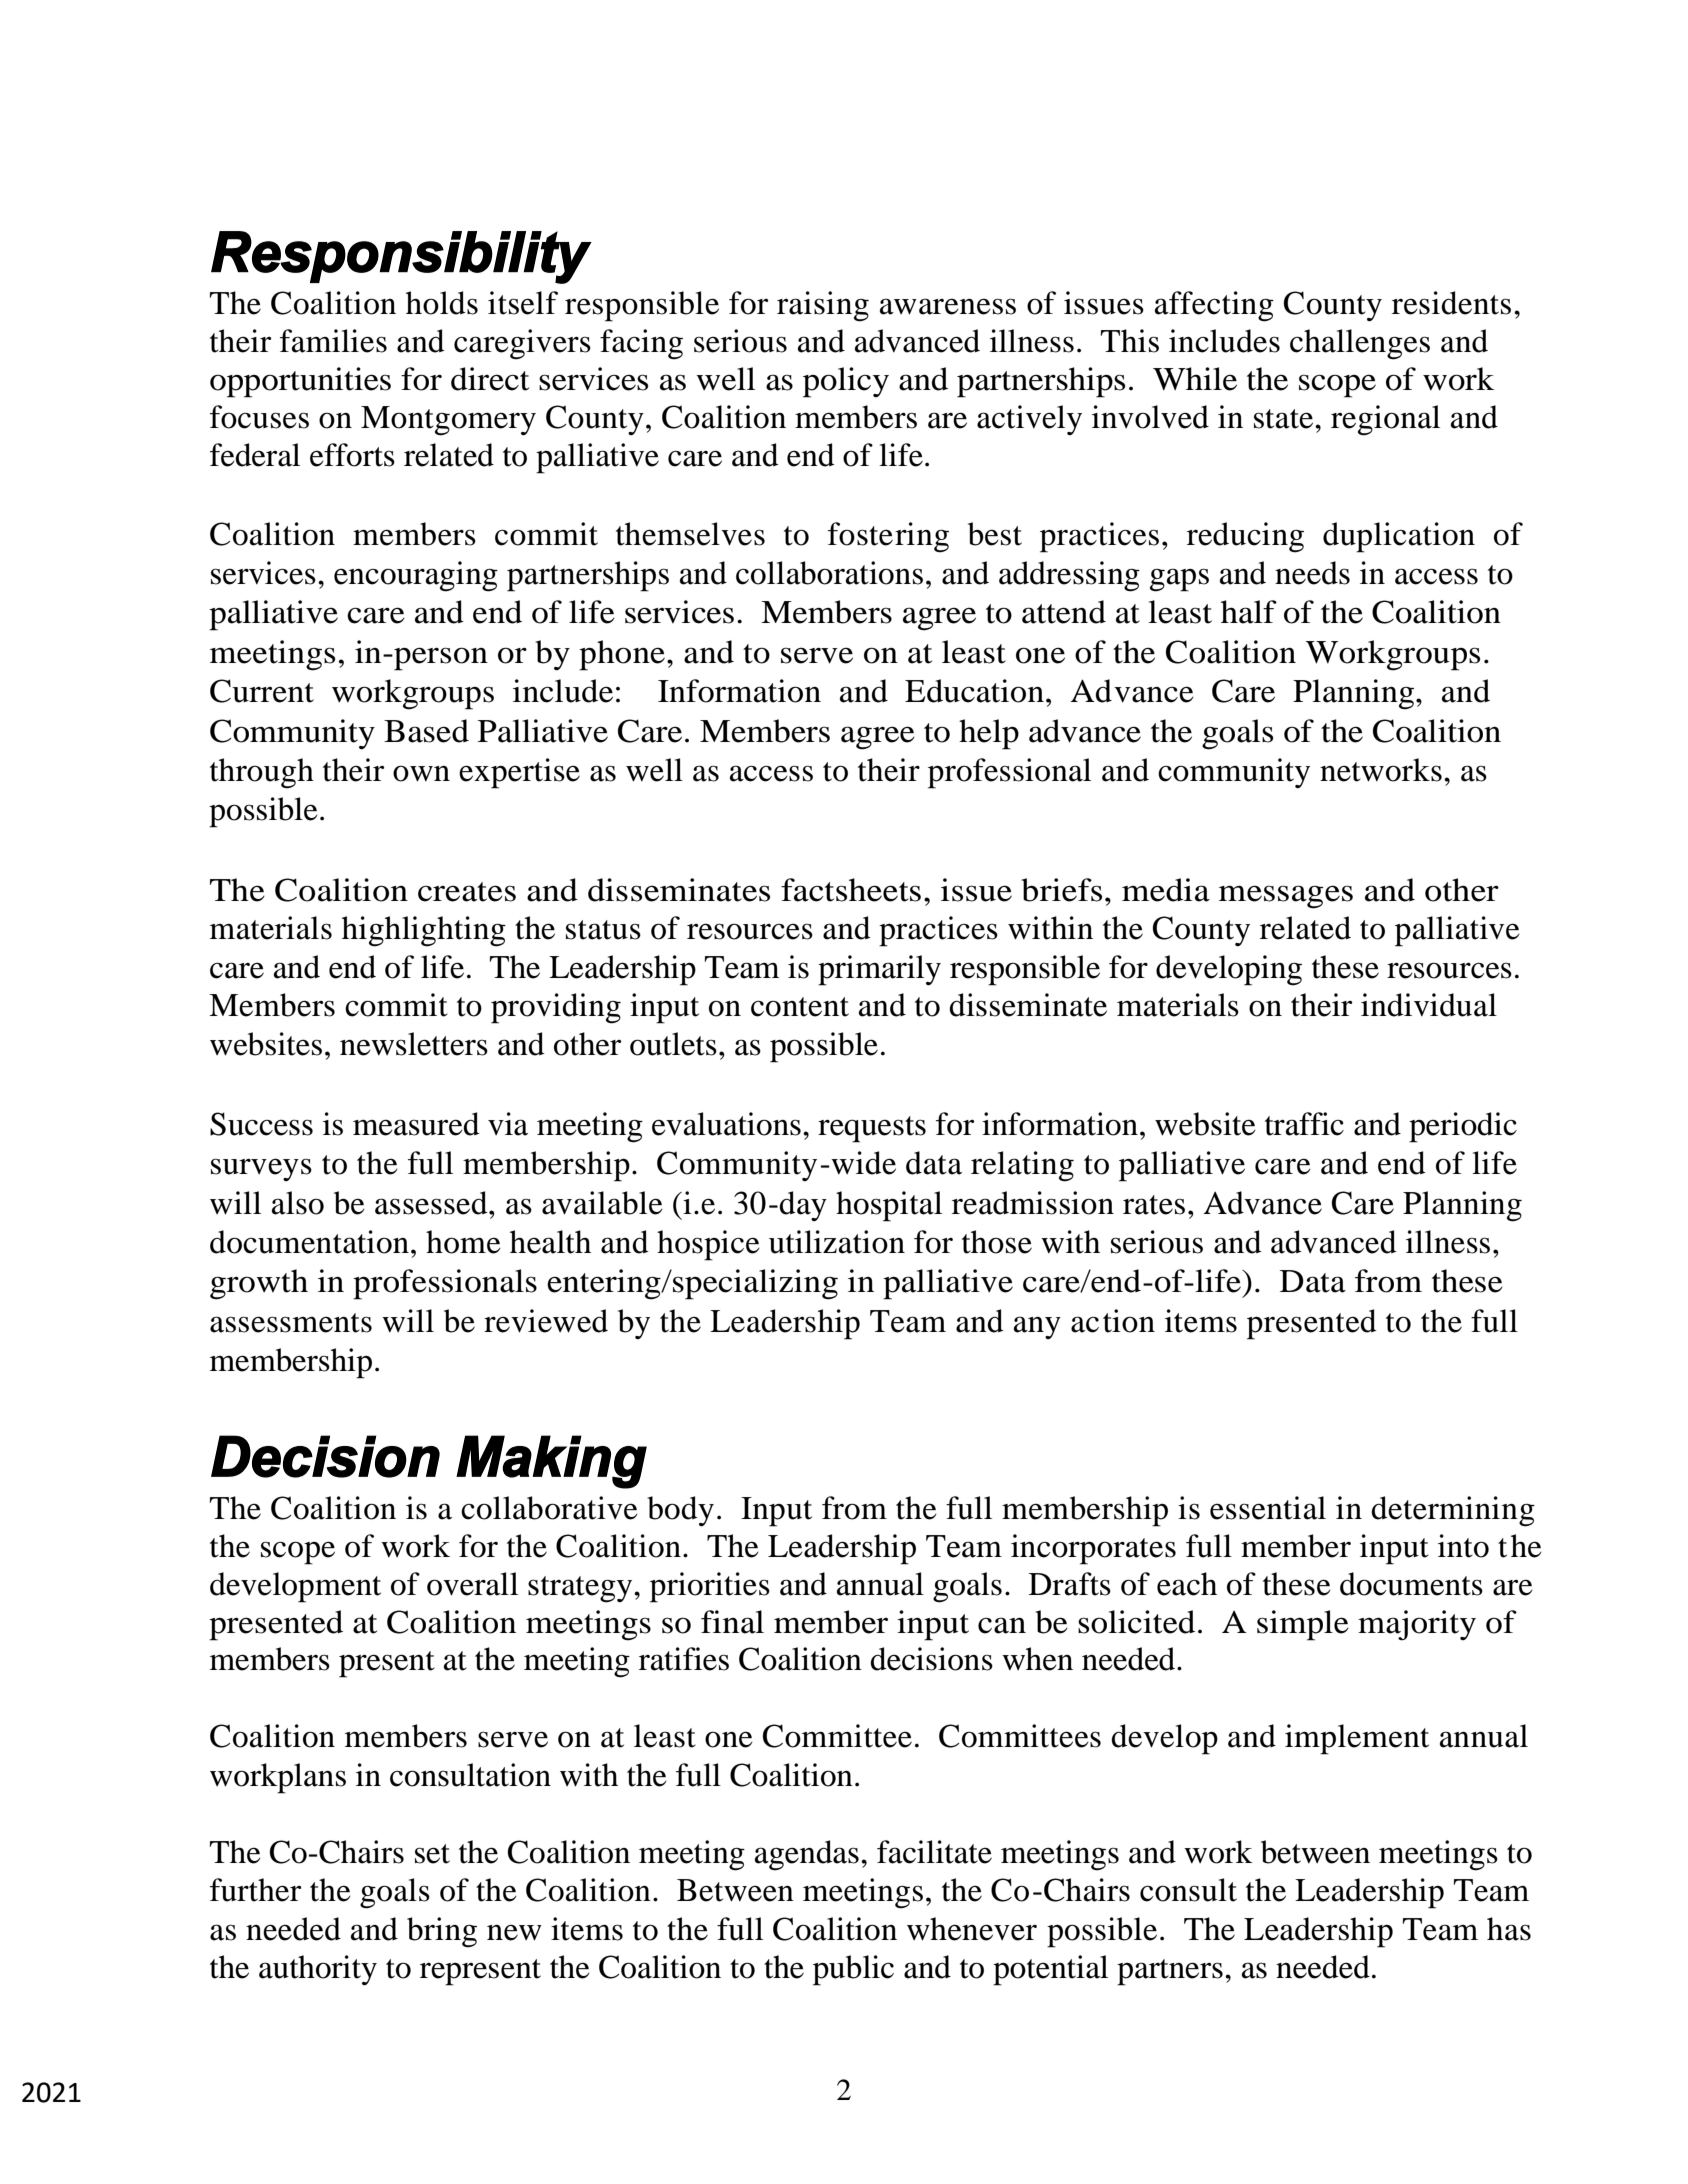 This screenshot has width=1688, height=2184. Describe the element at coordinates (853, 1970) in the screenshot. I see `public` at that location.
